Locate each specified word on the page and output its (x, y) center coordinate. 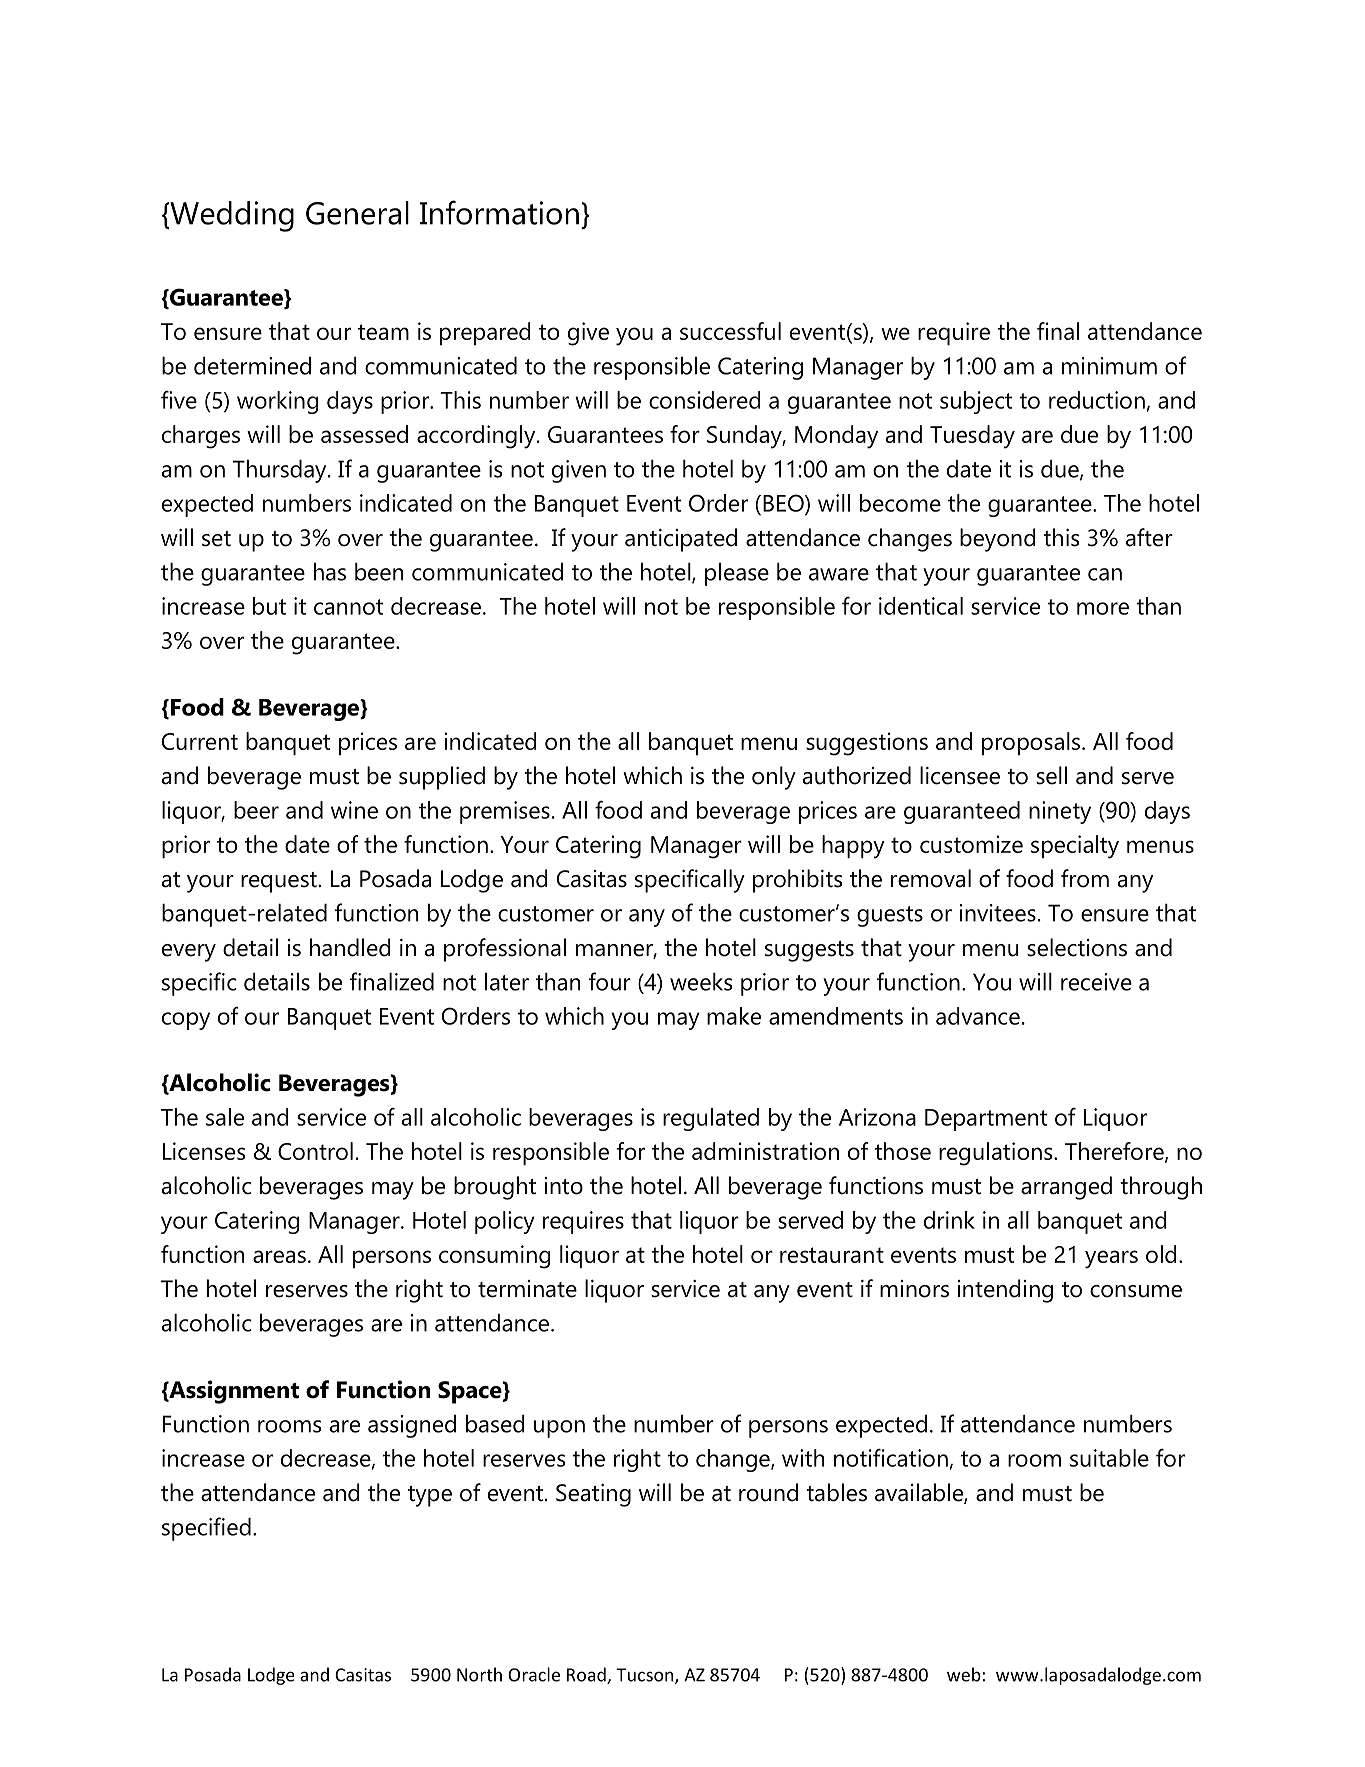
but (269, 606)
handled (350, 947)
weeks (701, 982)
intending (1005, 1291)
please (737, 574)
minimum (1109, 366)
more (1103, 608)
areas (279, 1256)
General (357, 213)
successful (730, 331)
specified (206, 1529)
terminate (527, 1289)
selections (1077, 947)
